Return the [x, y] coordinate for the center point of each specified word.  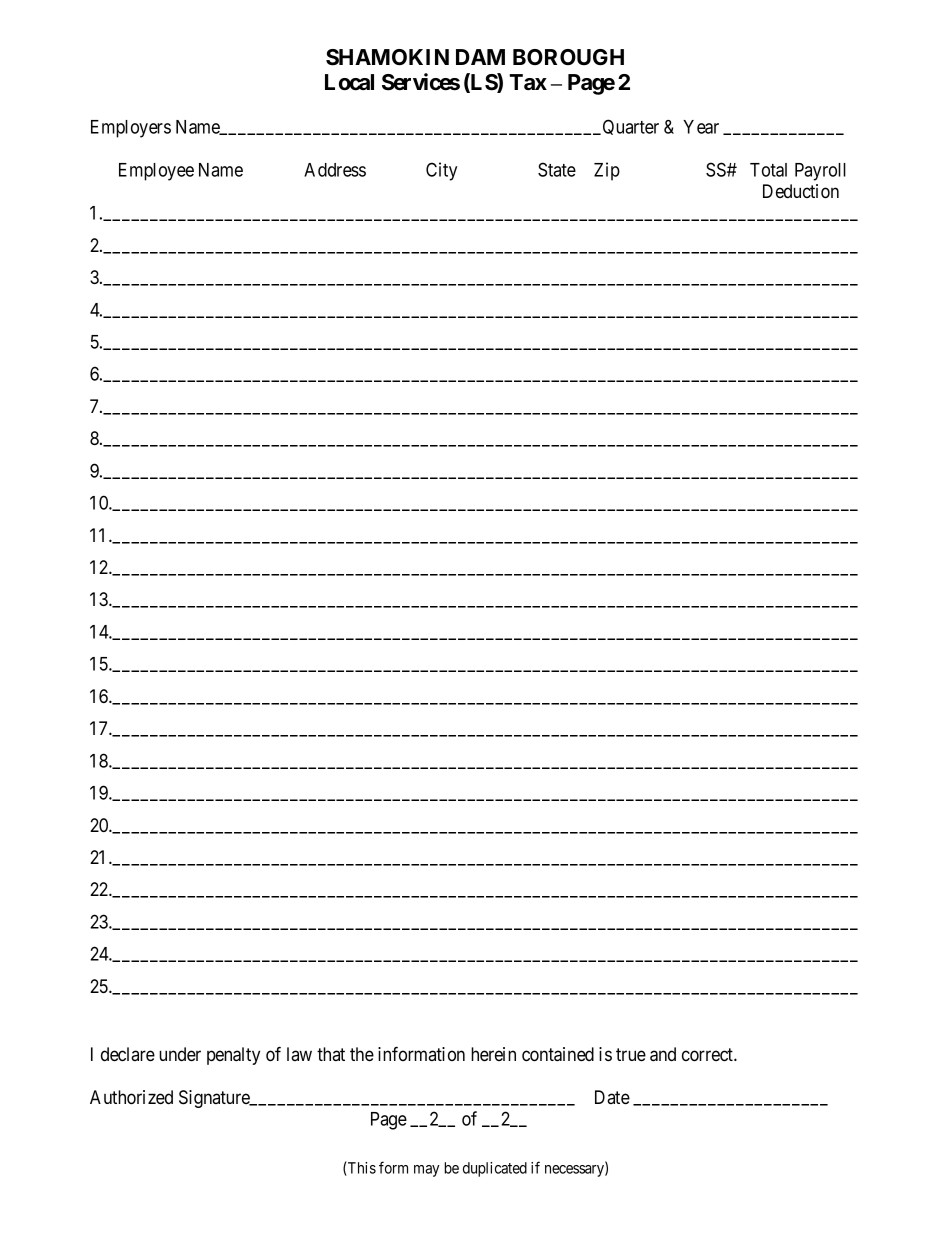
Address [335, 170]
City [441, 171]
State [557, 169]
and [663, 1054]
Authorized [131, 1097]
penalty [233, 1056]
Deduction [801, 191]
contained [558, 1054]
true [631, 1054]
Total [768, 170]
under [180, 1054]
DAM [480, 57]
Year [701, 127]
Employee [156, 172]
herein [493, 1054]
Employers [131, 129]
